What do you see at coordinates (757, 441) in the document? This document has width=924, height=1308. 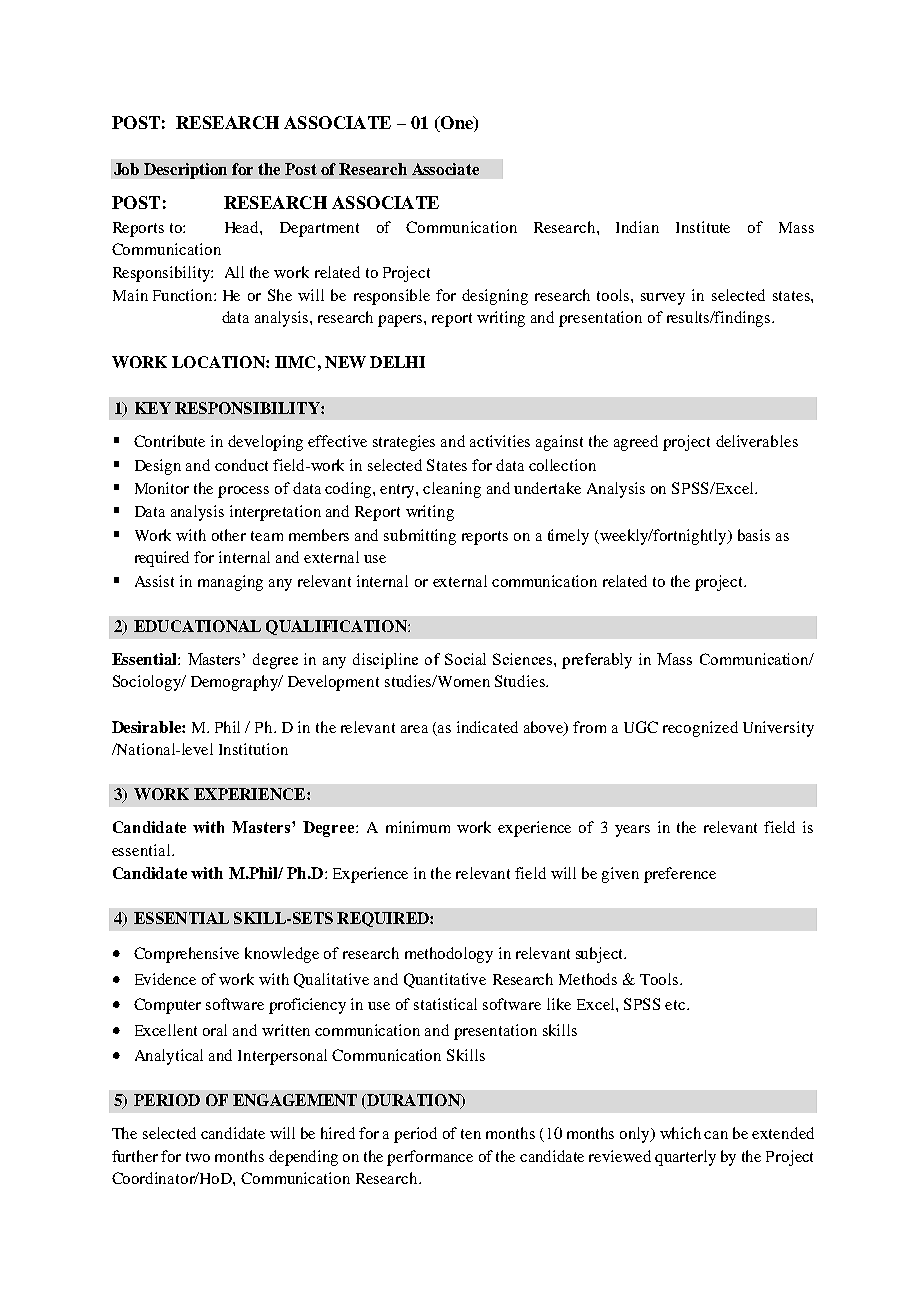 I see `deliverables` at bounding box center [757, 441].
